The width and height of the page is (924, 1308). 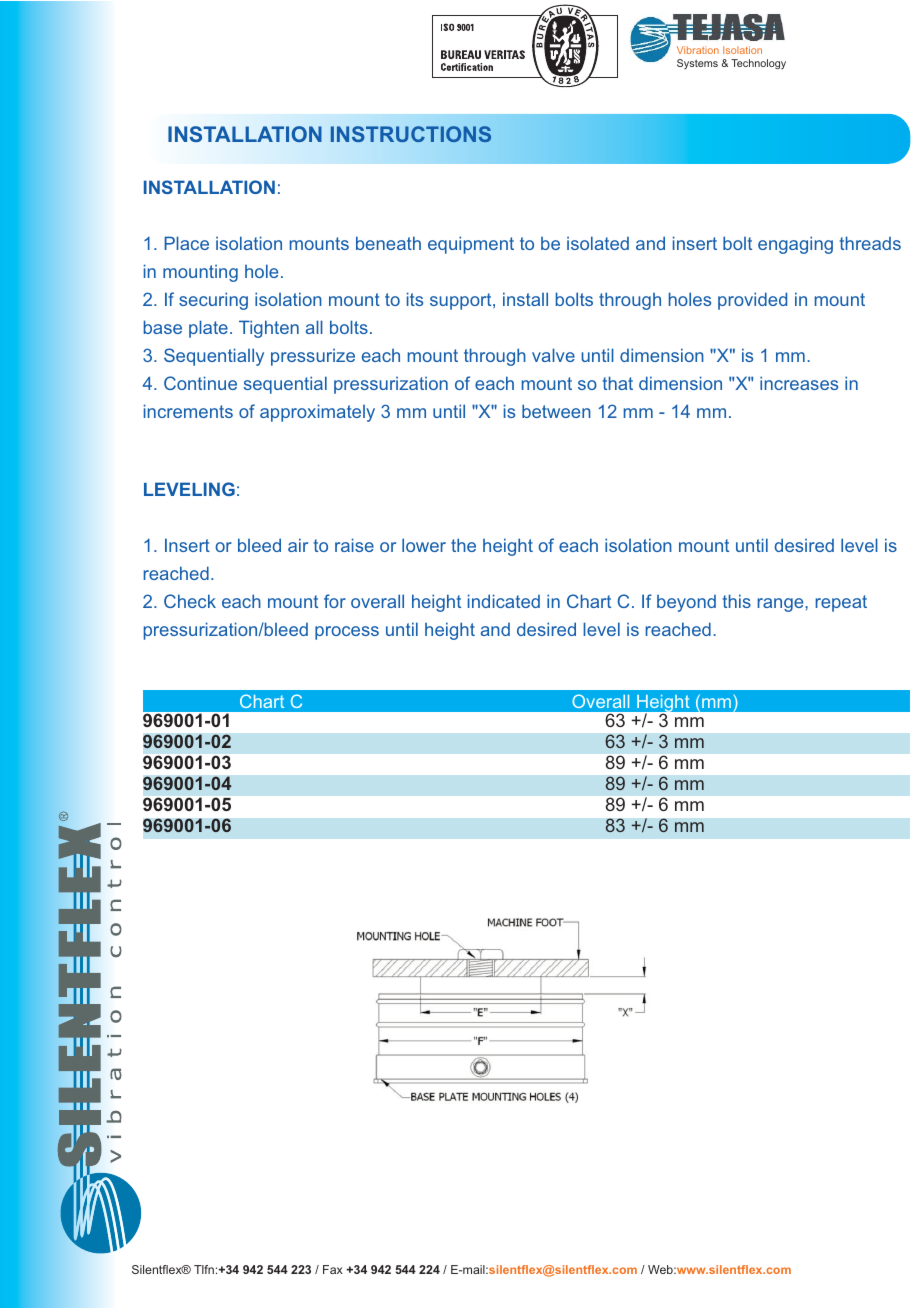 I want to click on for, so click(x=335, y=601).
